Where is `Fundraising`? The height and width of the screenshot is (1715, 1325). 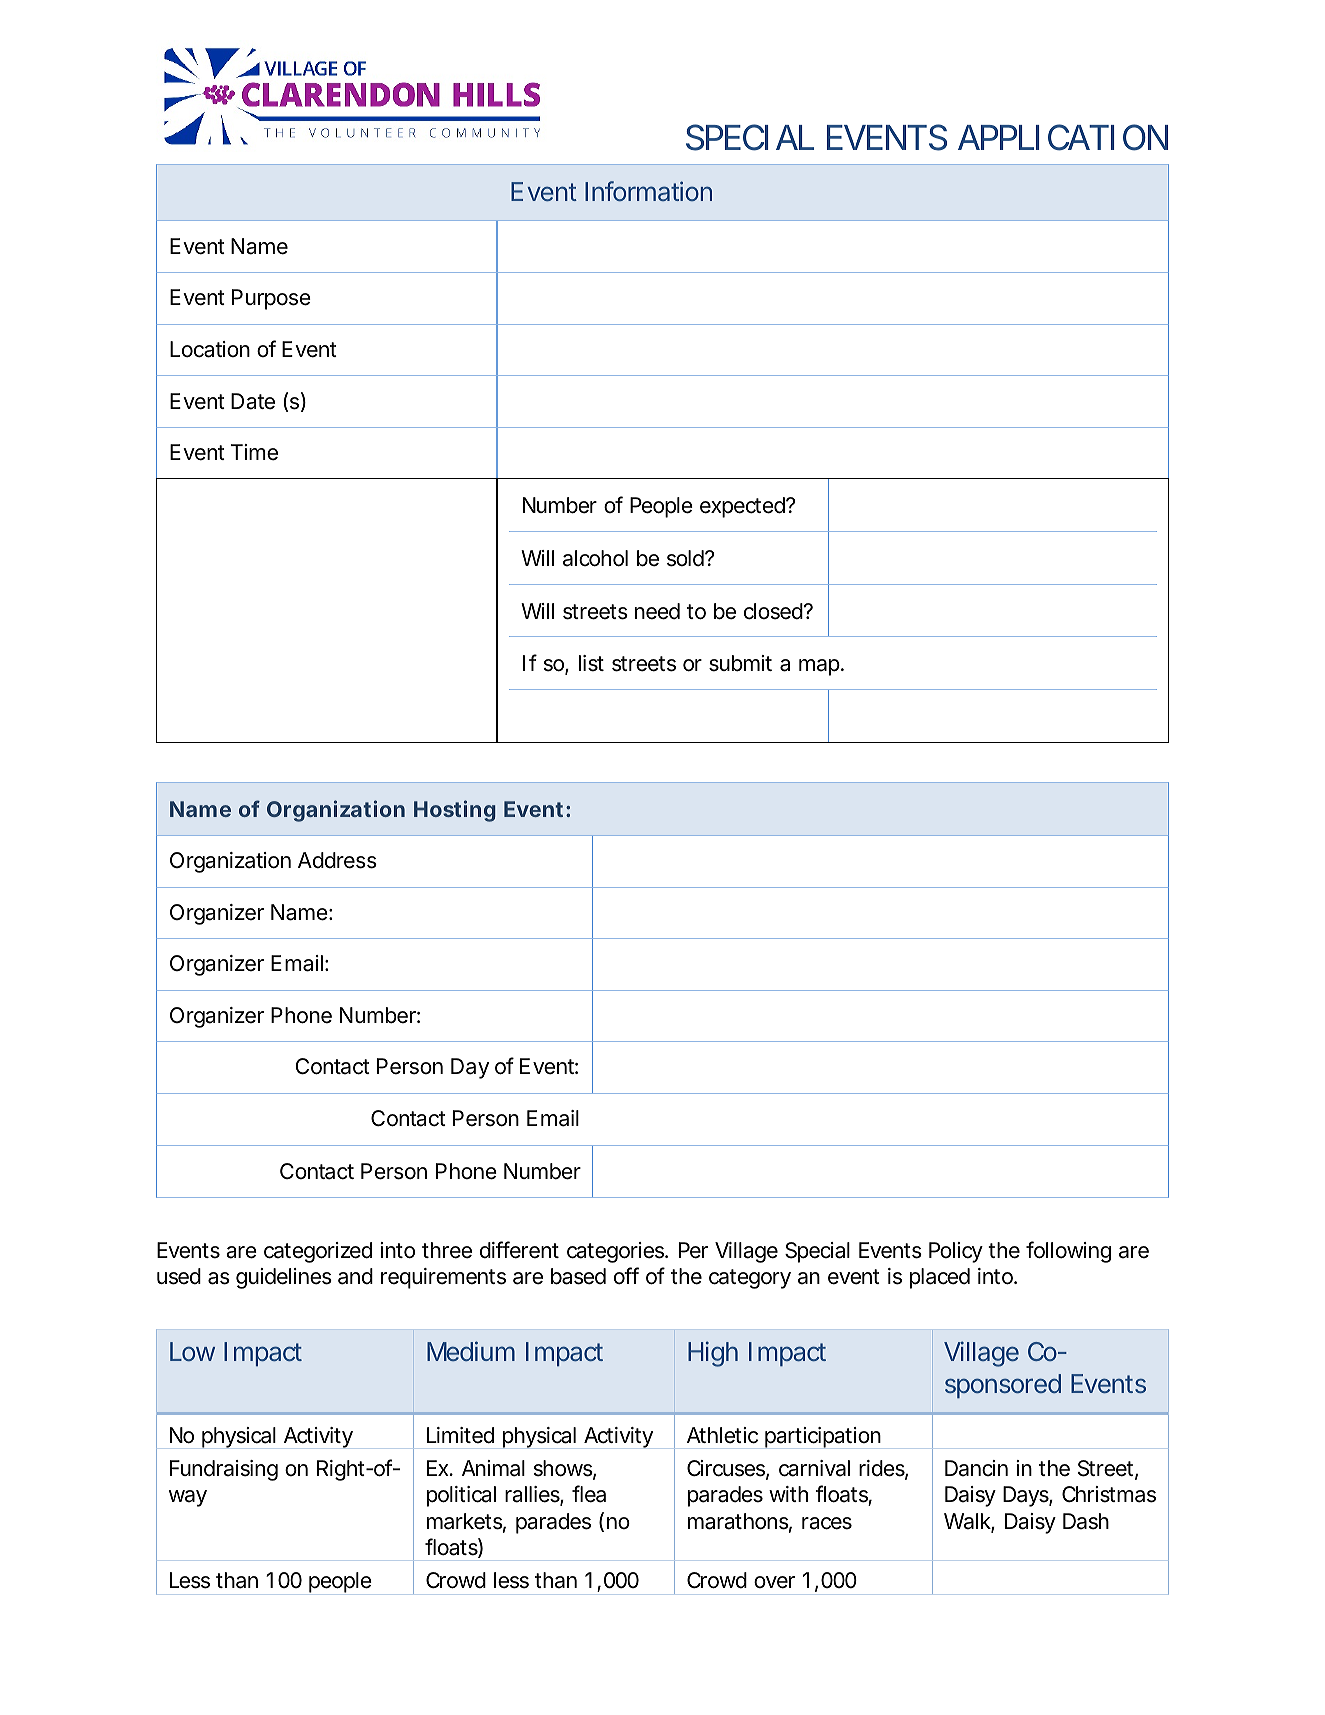 Fundraising is located at coordinates (224, 1470).
